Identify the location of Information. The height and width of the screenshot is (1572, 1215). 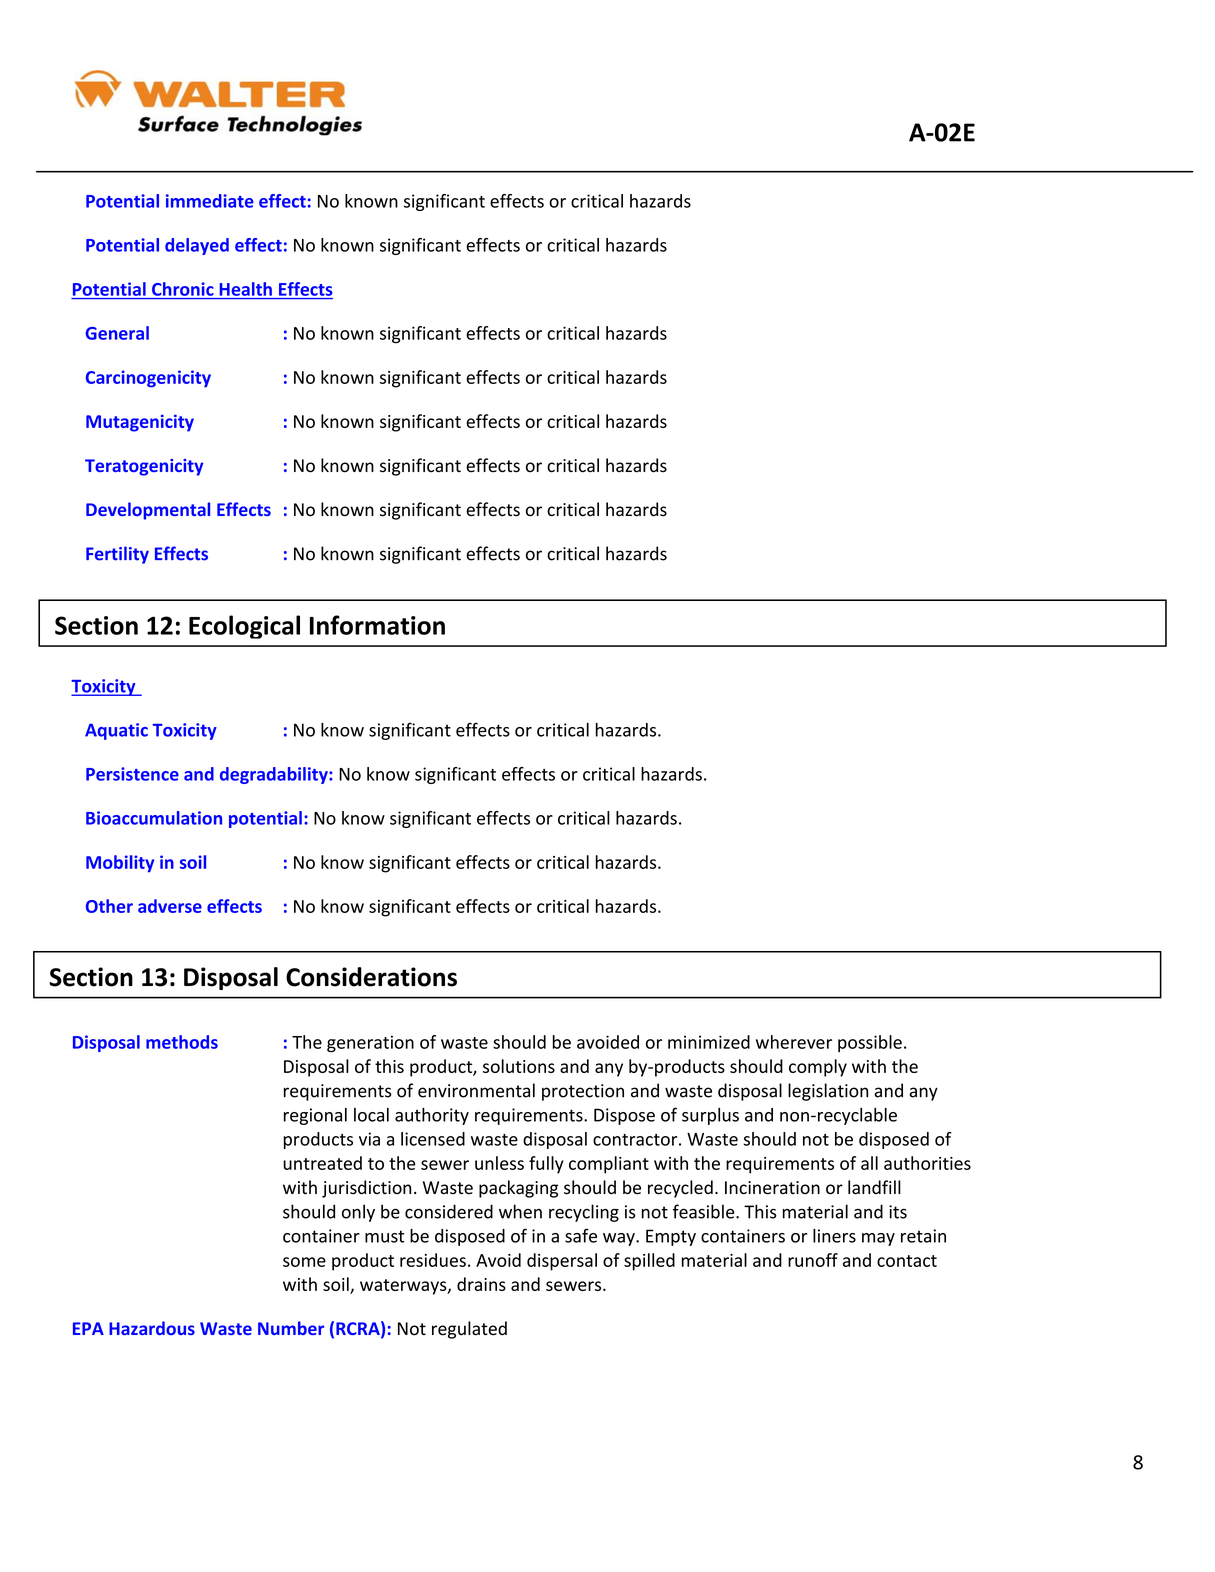
(377, 625).
